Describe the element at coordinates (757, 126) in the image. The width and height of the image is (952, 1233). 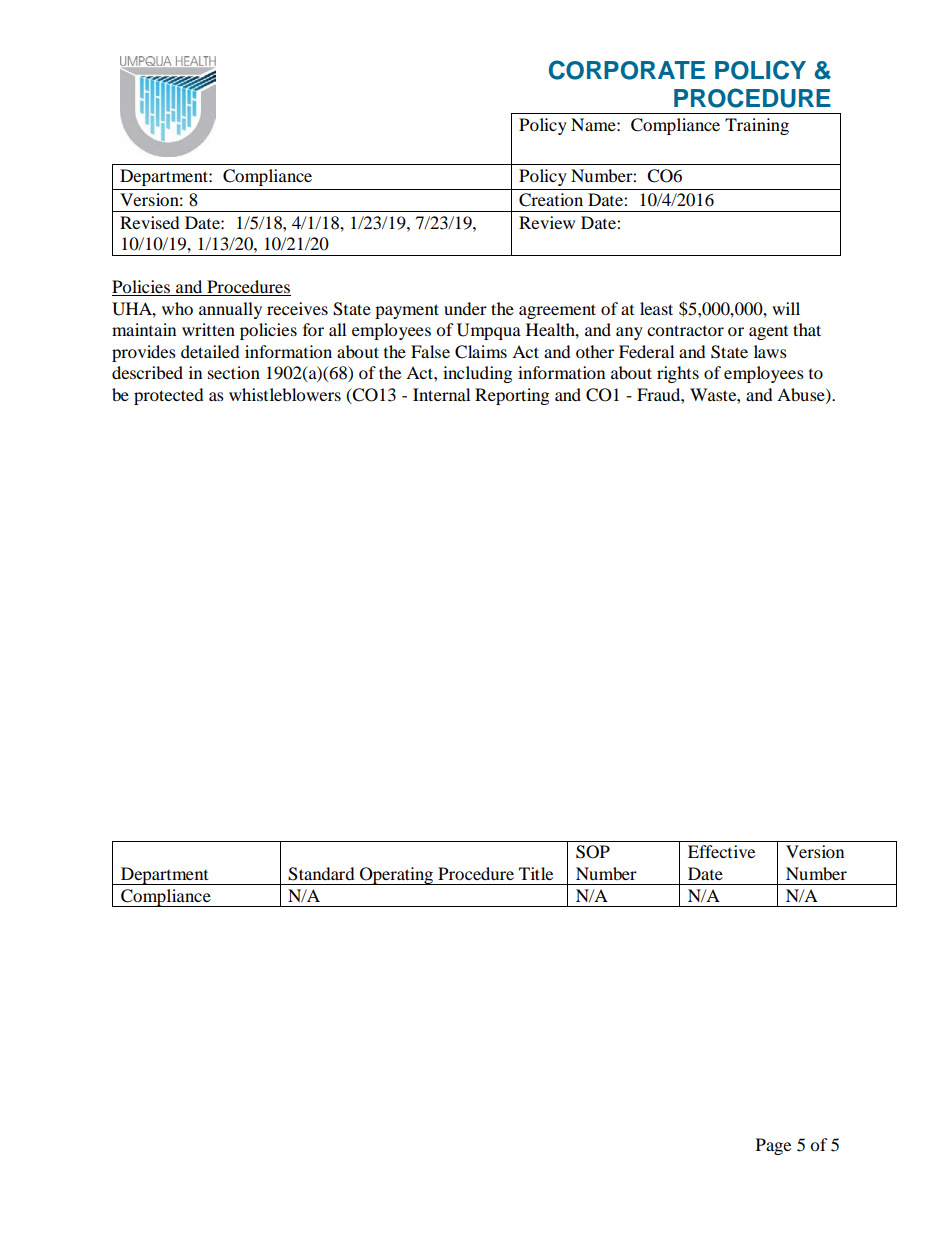
I see `Training` at that location.
